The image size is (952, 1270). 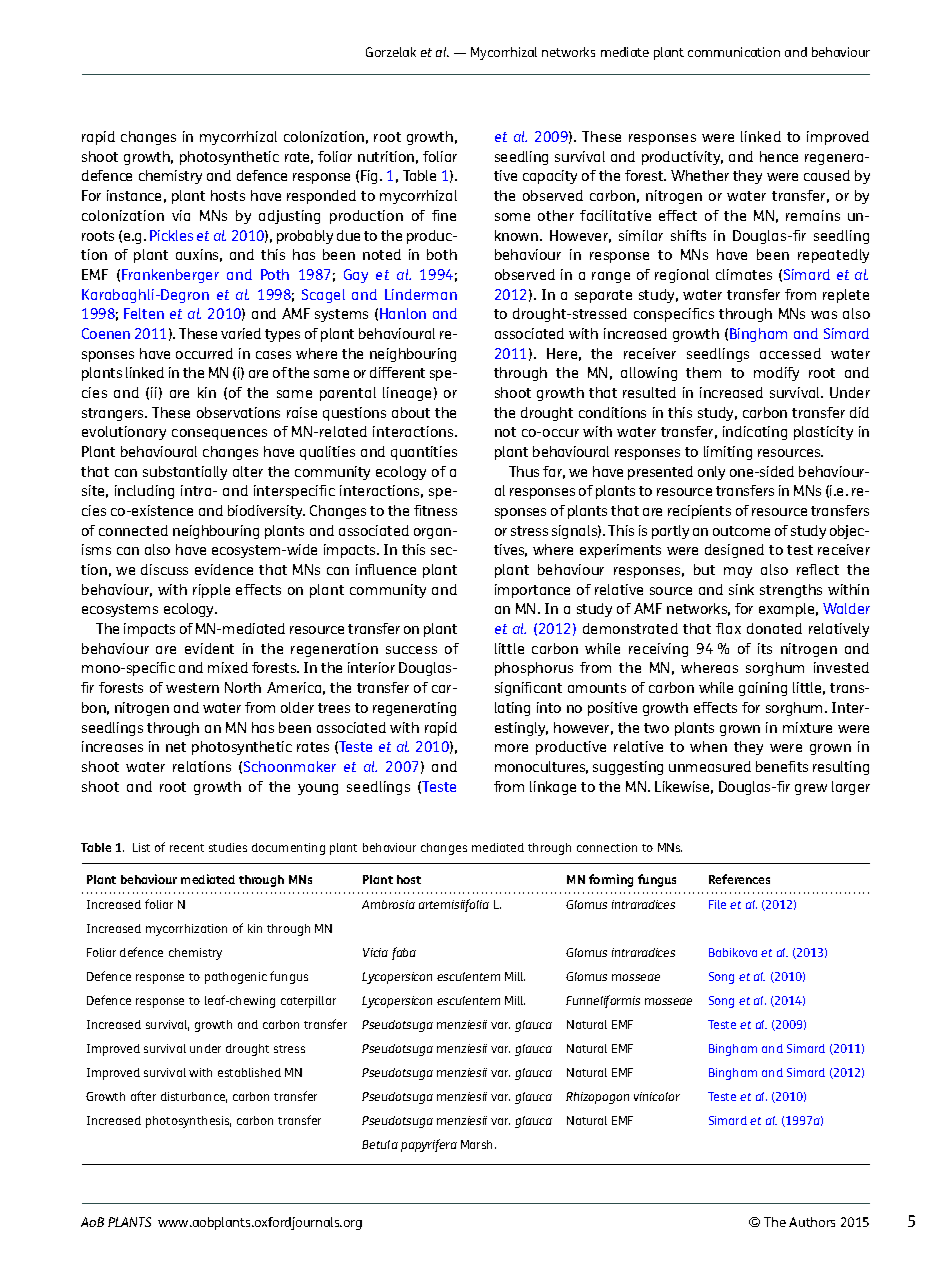 I want to click on gaining, so click(x=763, y=689).
